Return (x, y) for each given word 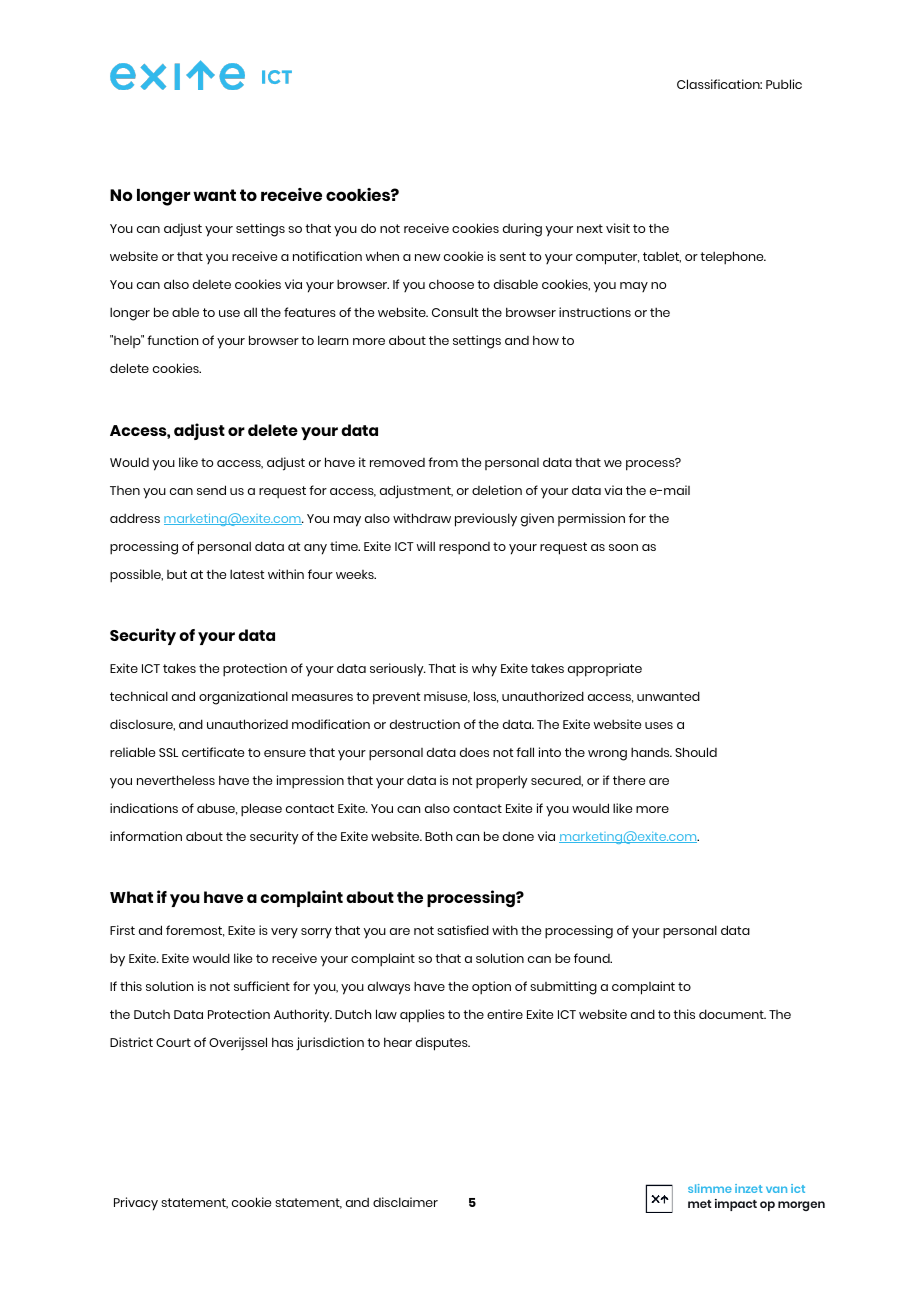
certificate (213, 752)
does (474, 752)
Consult (455, 312)
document (732, 1014)
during (522, 230)
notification (327, 256)
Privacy (136, 1204)
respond (464, 548)
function (172, 340)
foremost (195, 931)
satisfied (463, 930)
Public (784, 84)
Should (696, 752)
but (177, 574)
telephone (733, 258)
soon (623, 547)
